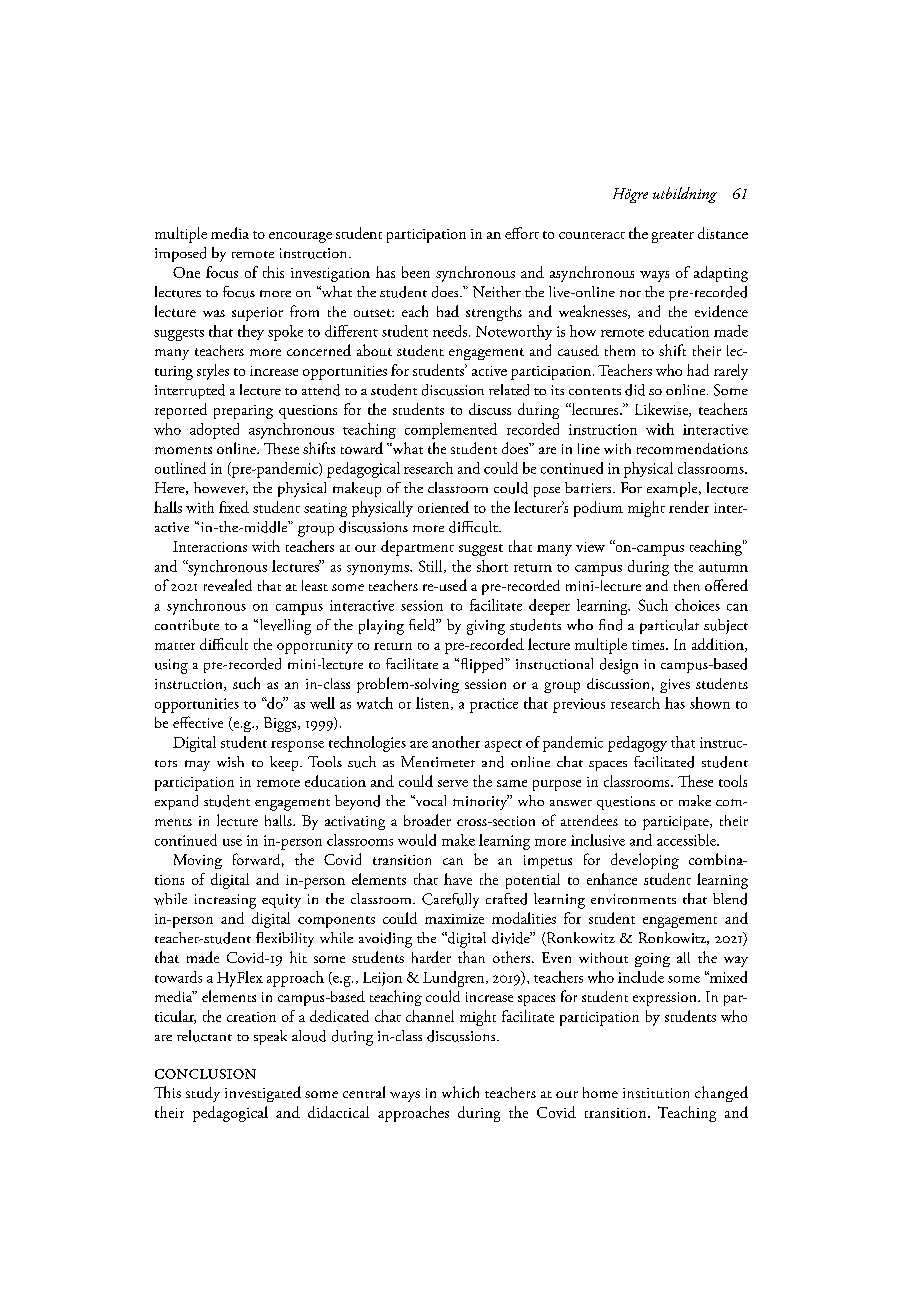 The height and width of the screenshot is (1308, 924). Describe the element at coordinates (673, 237) in the screenshot. I see `greater` at that location.
